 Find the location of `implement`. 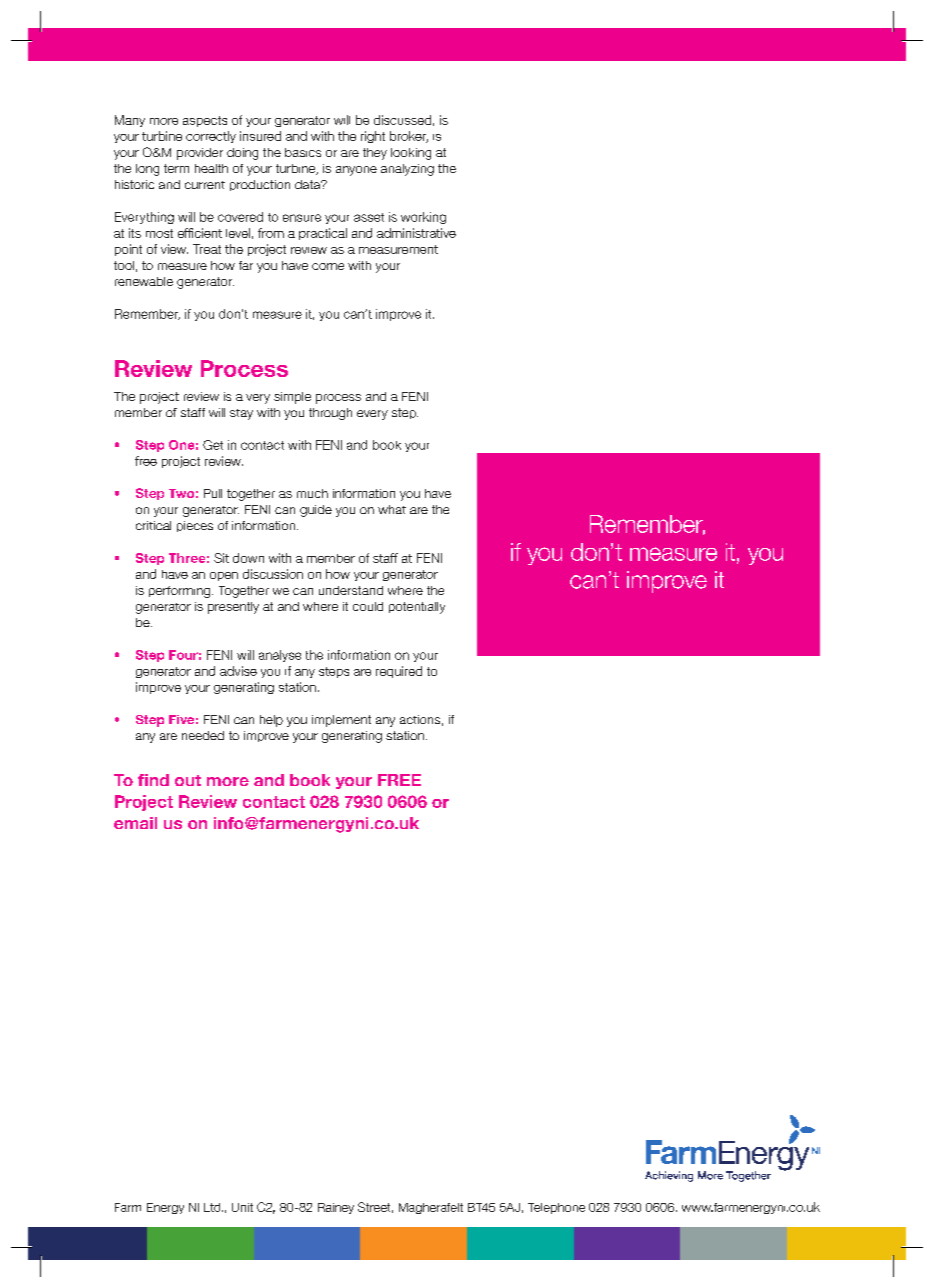

implement is located at coordinates (341, 721).
